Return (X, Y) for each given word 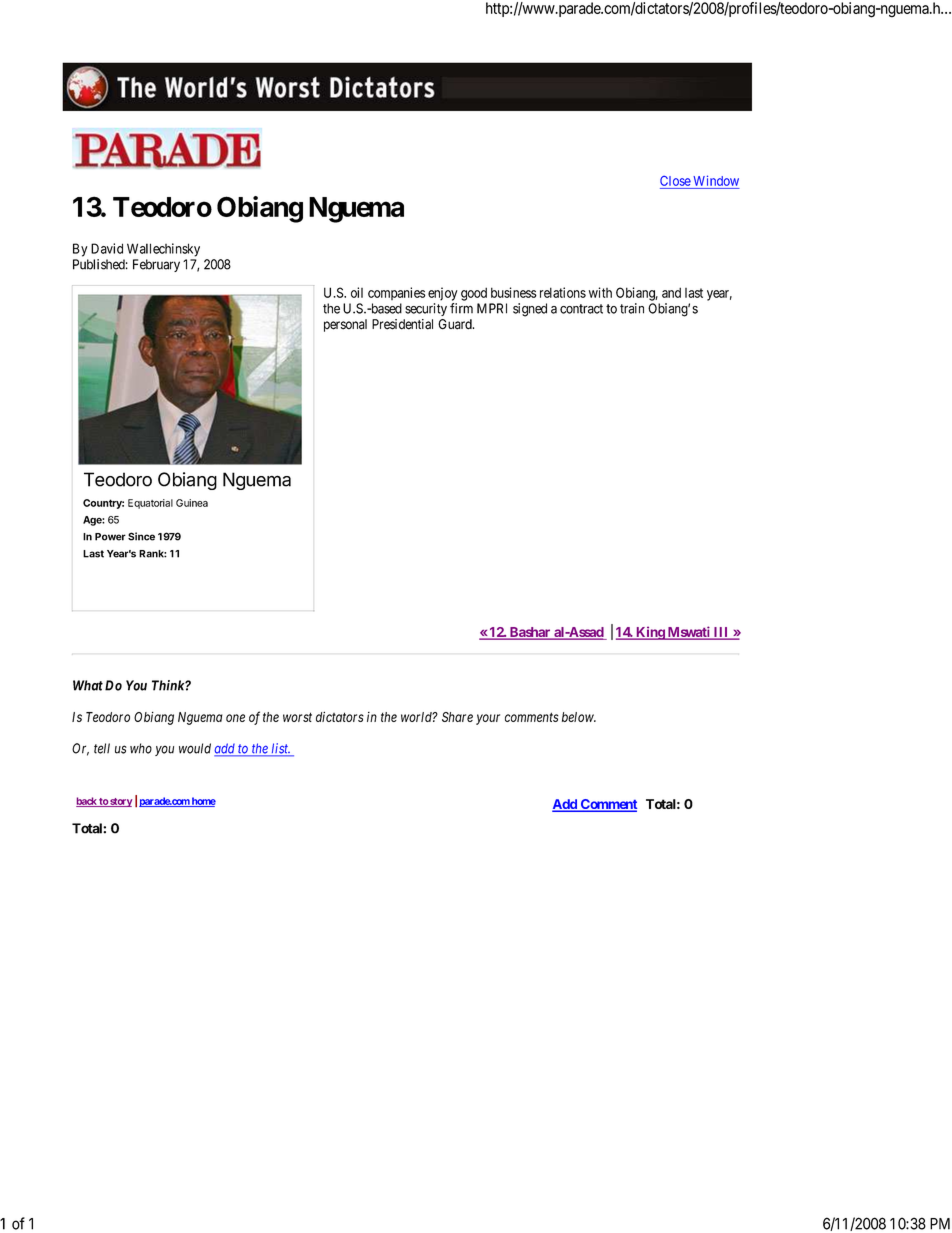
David (107, 248)
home (203, 802)
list (280, 749)
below (579, 717)
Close (675, 181)
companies (396, 293)
